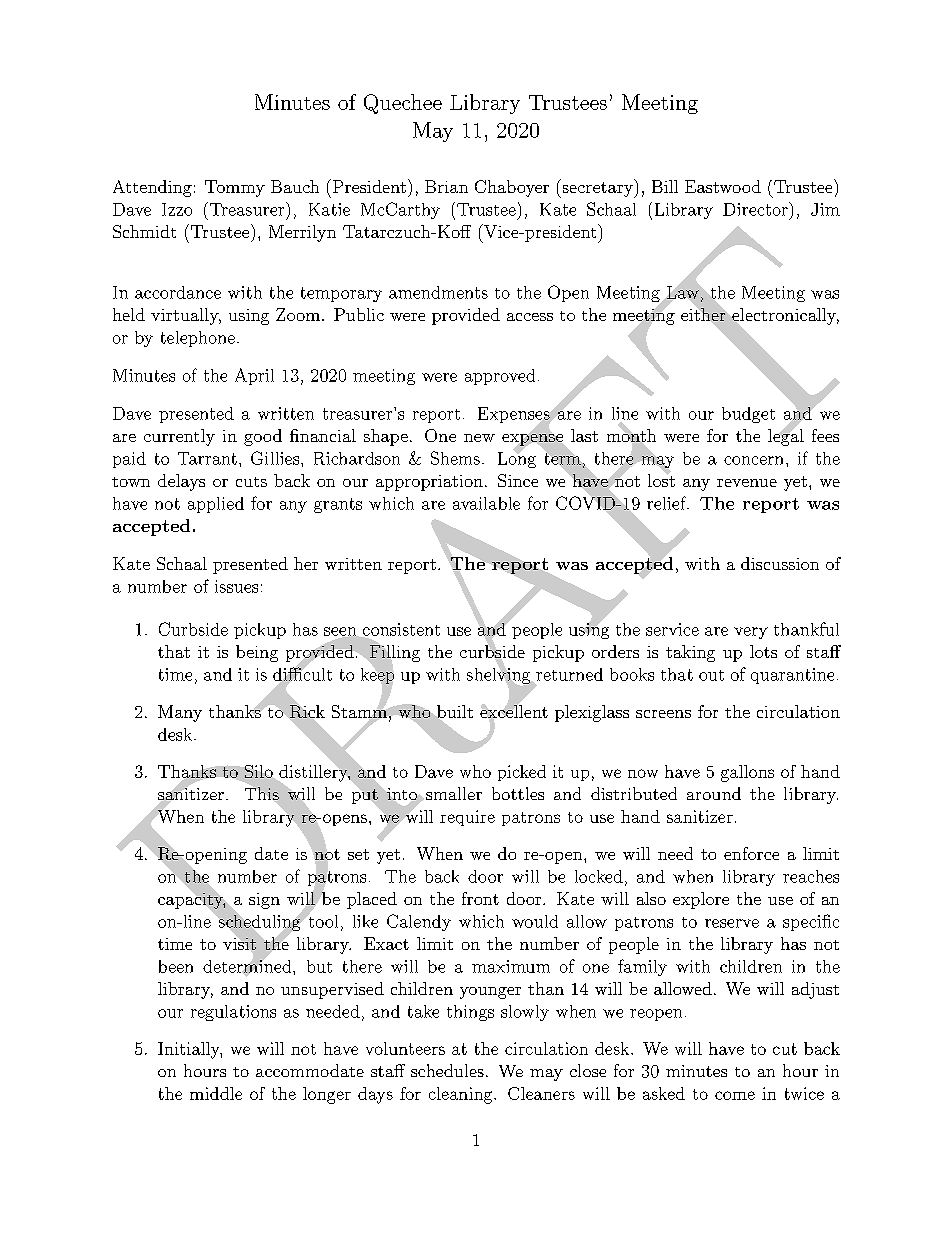  What do you see at coordinates (755, 209) in the screenshot?
I see `Director` at bounding box center [755, 209].
